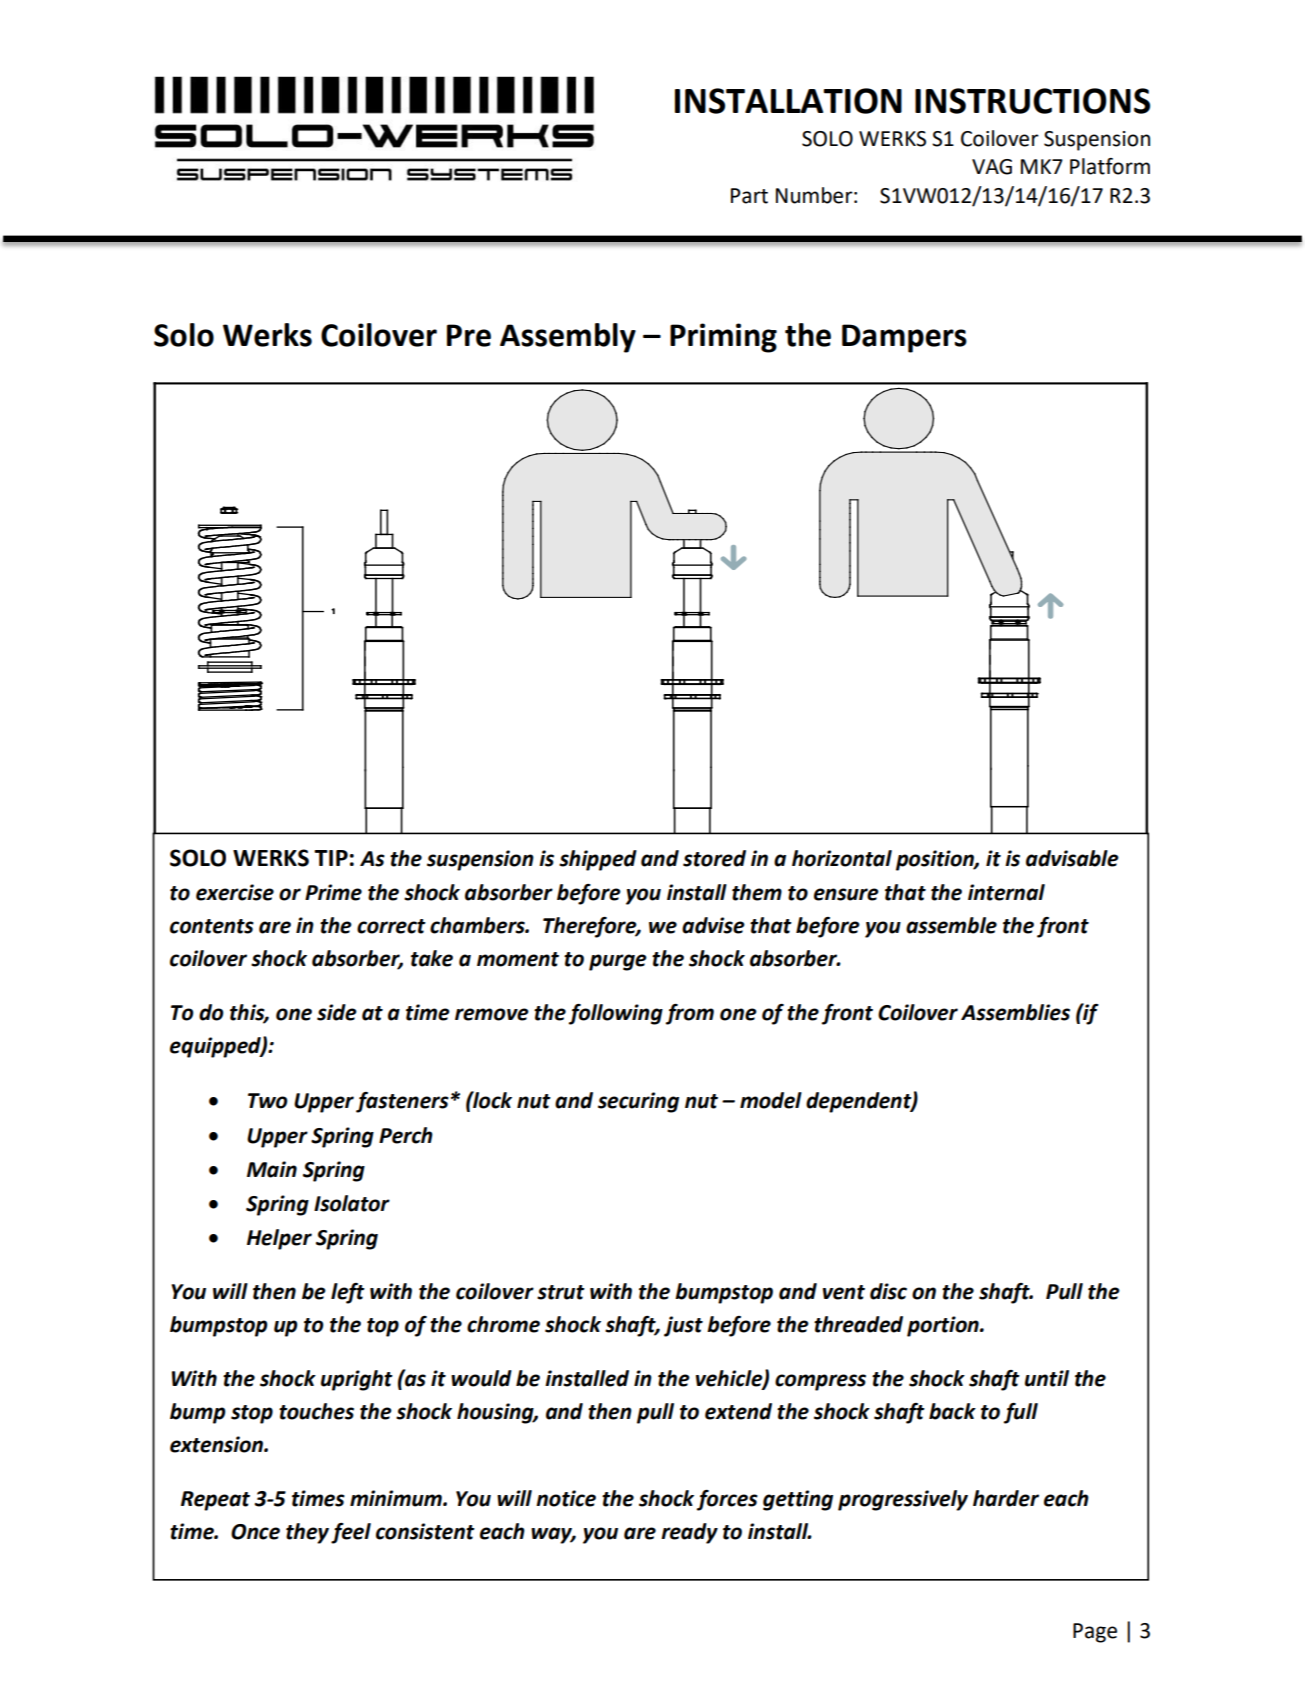 The height and width of the image is (1688, 1305). I want to click on VAG, so click(992, 167).
